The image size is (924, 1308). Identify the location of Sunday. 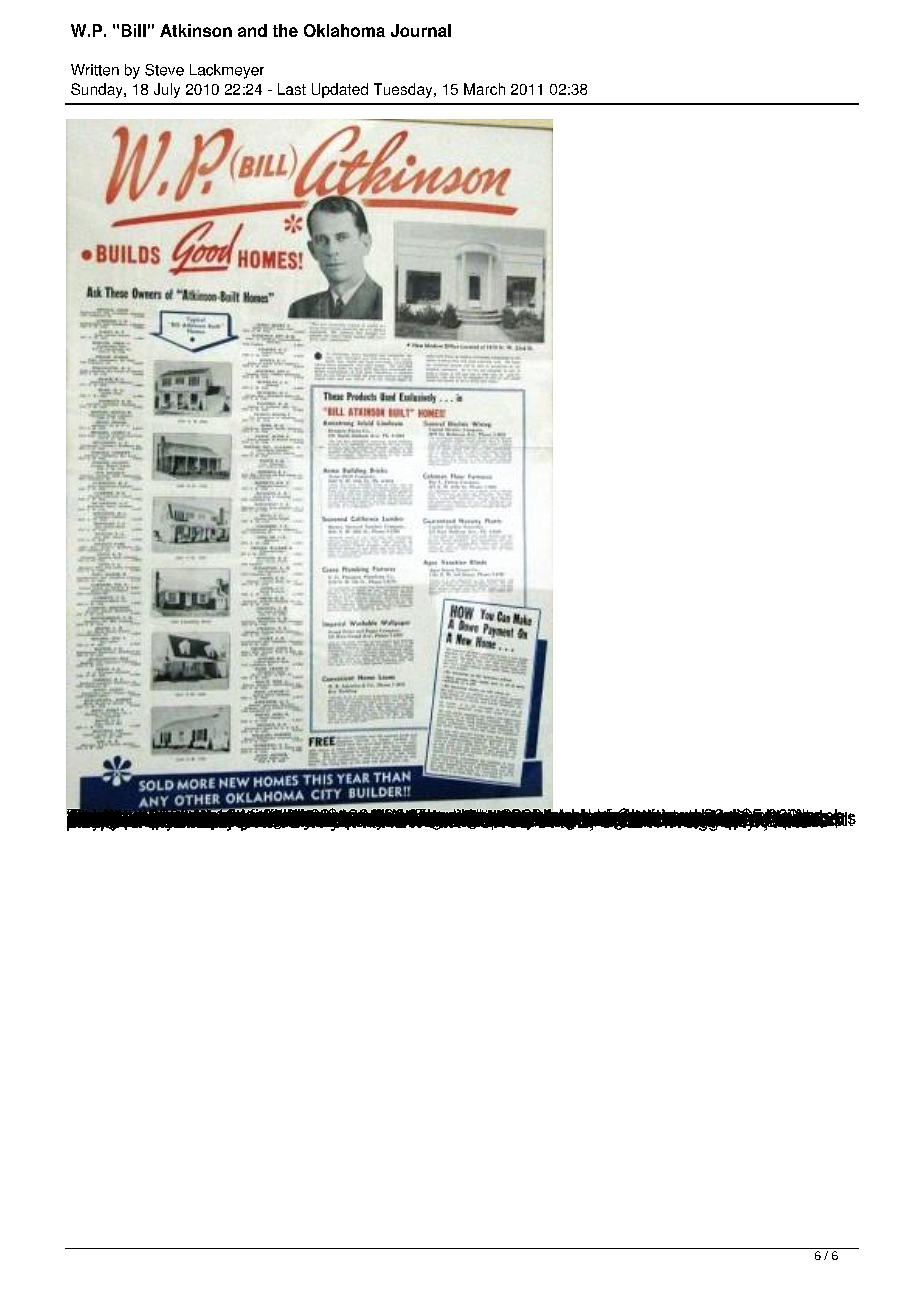
(98, 90).
